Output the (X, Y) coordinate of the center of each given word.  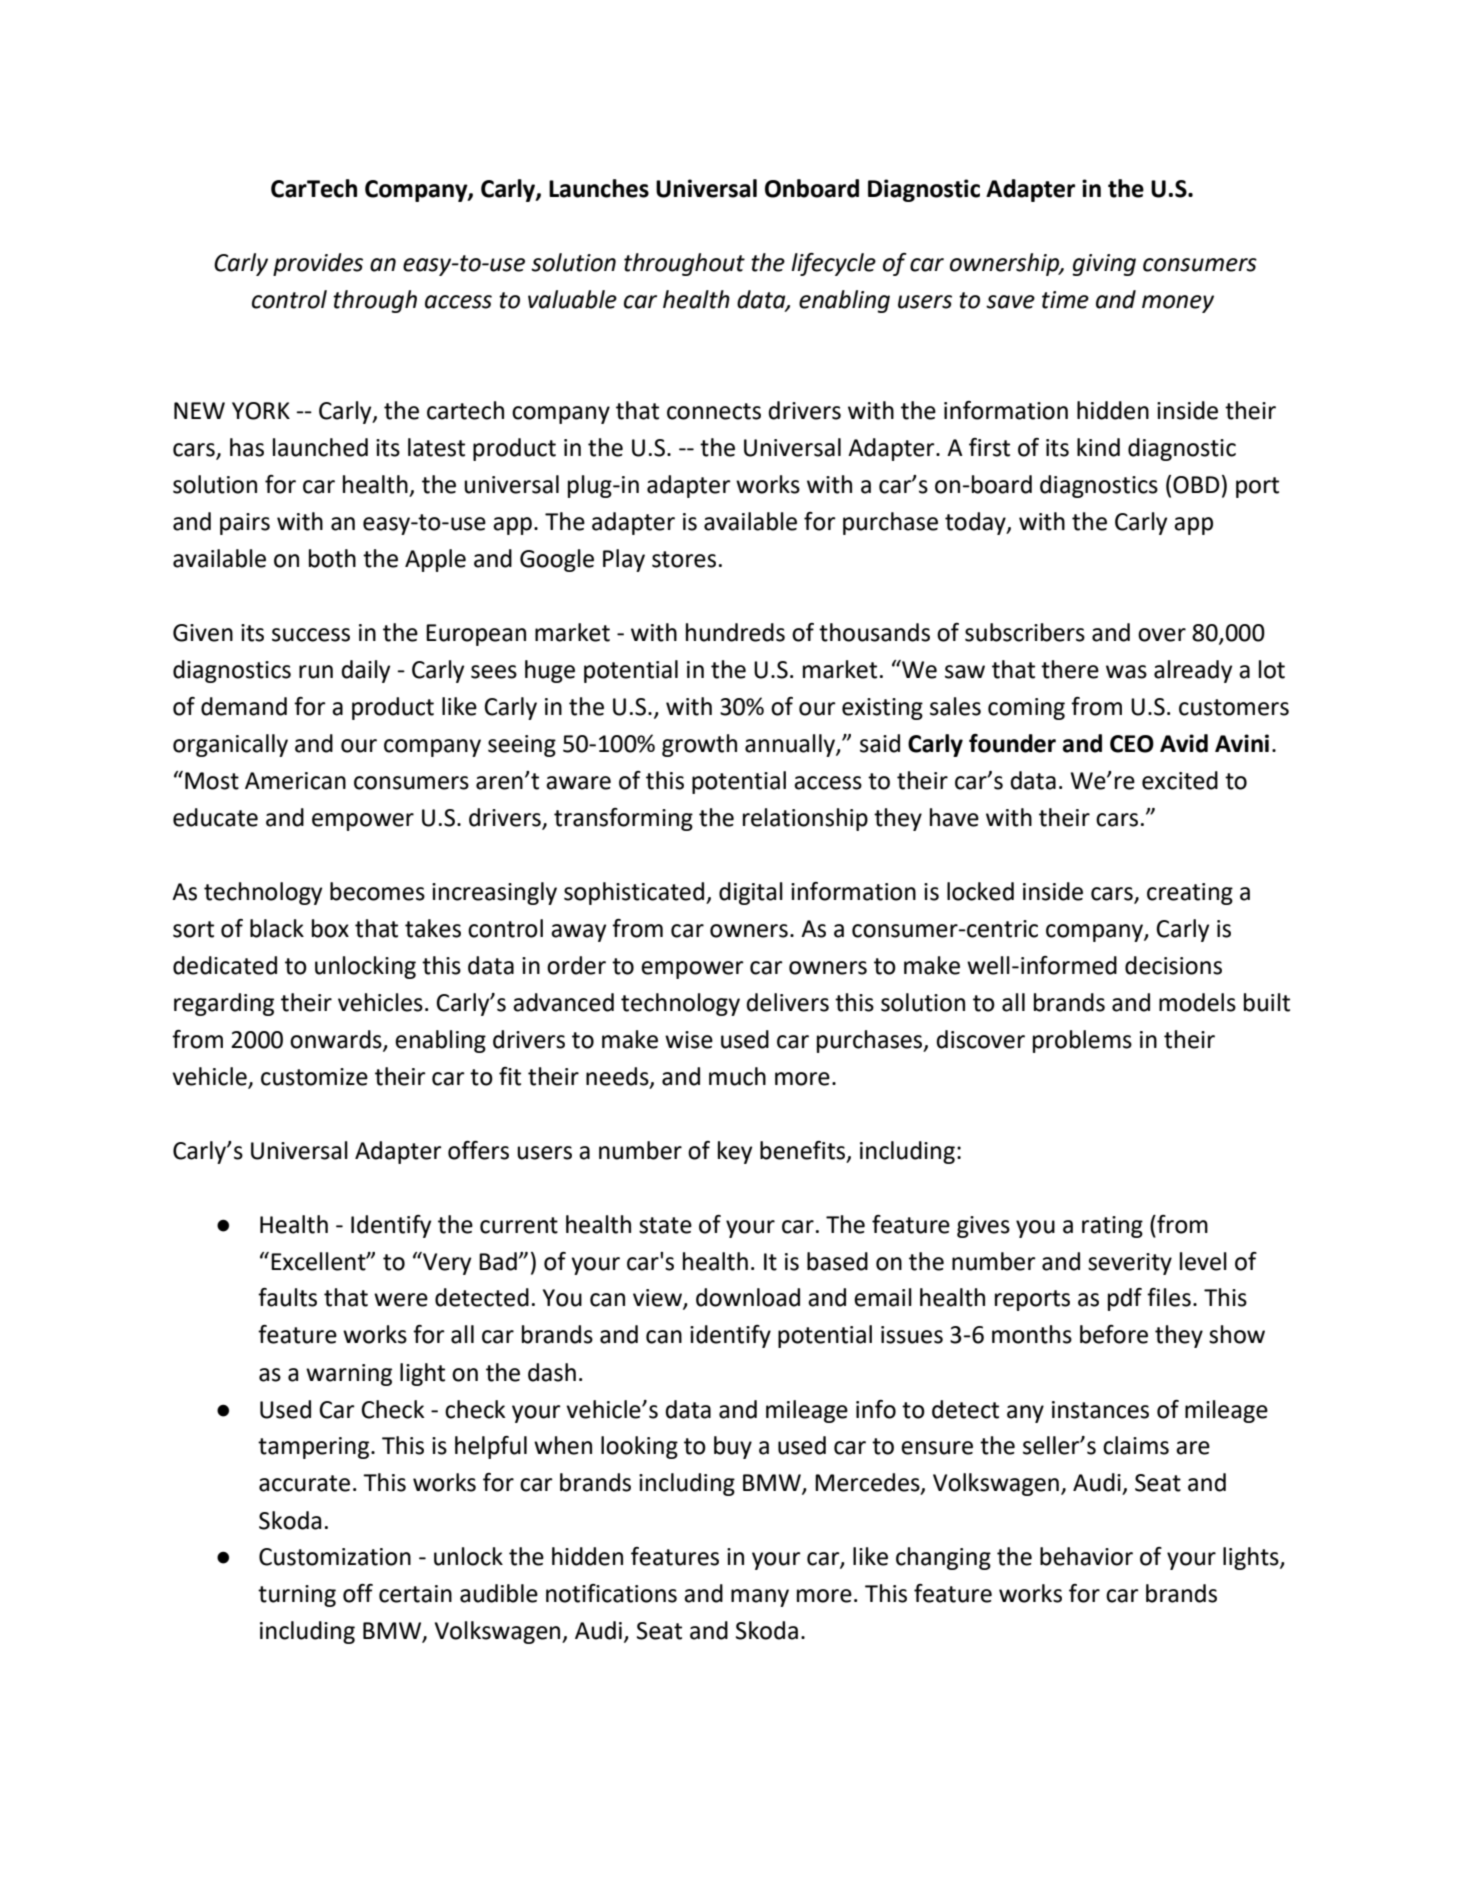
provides (318, 264)
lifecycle (833, 264)
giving (1104, 265)
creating (1190, 894)
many (760, 1598)
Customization (335, 1557)
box (330, 928)
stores (684, 559)
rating (1112, 1227)
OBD (1196, 485)
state (665, 1225)
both (332, 558)
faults (287, 1297)
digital (751, 893)
